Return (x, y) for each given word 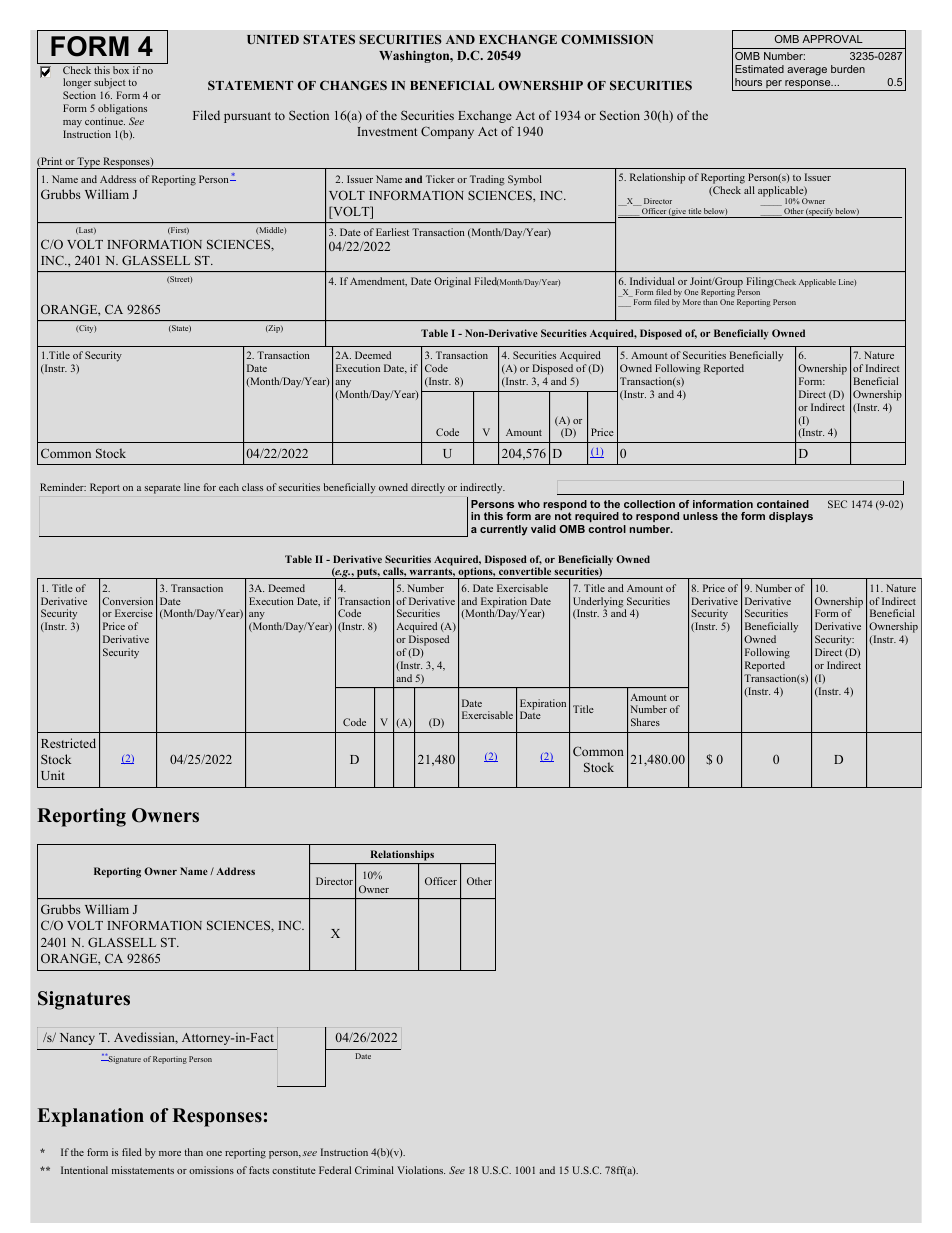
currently (504, 530)
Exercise (134, 613)
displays (791, 517)
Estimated (759, 69)
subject (110, 85)
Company (447, 132)
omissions (211, 1170)
